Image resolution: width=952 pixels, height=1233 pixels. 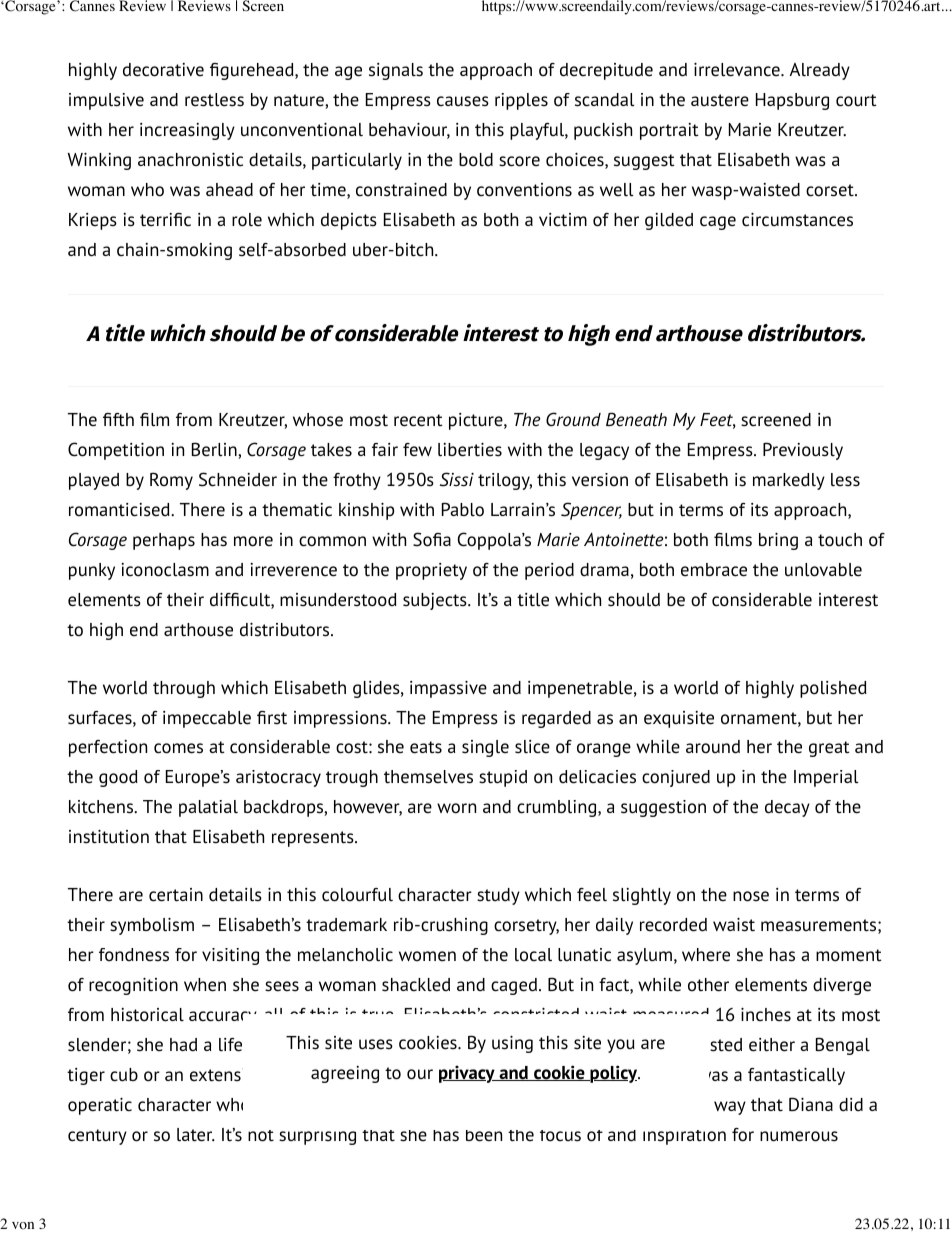 I want to click on impulsive, so click(x=106, y=101).
